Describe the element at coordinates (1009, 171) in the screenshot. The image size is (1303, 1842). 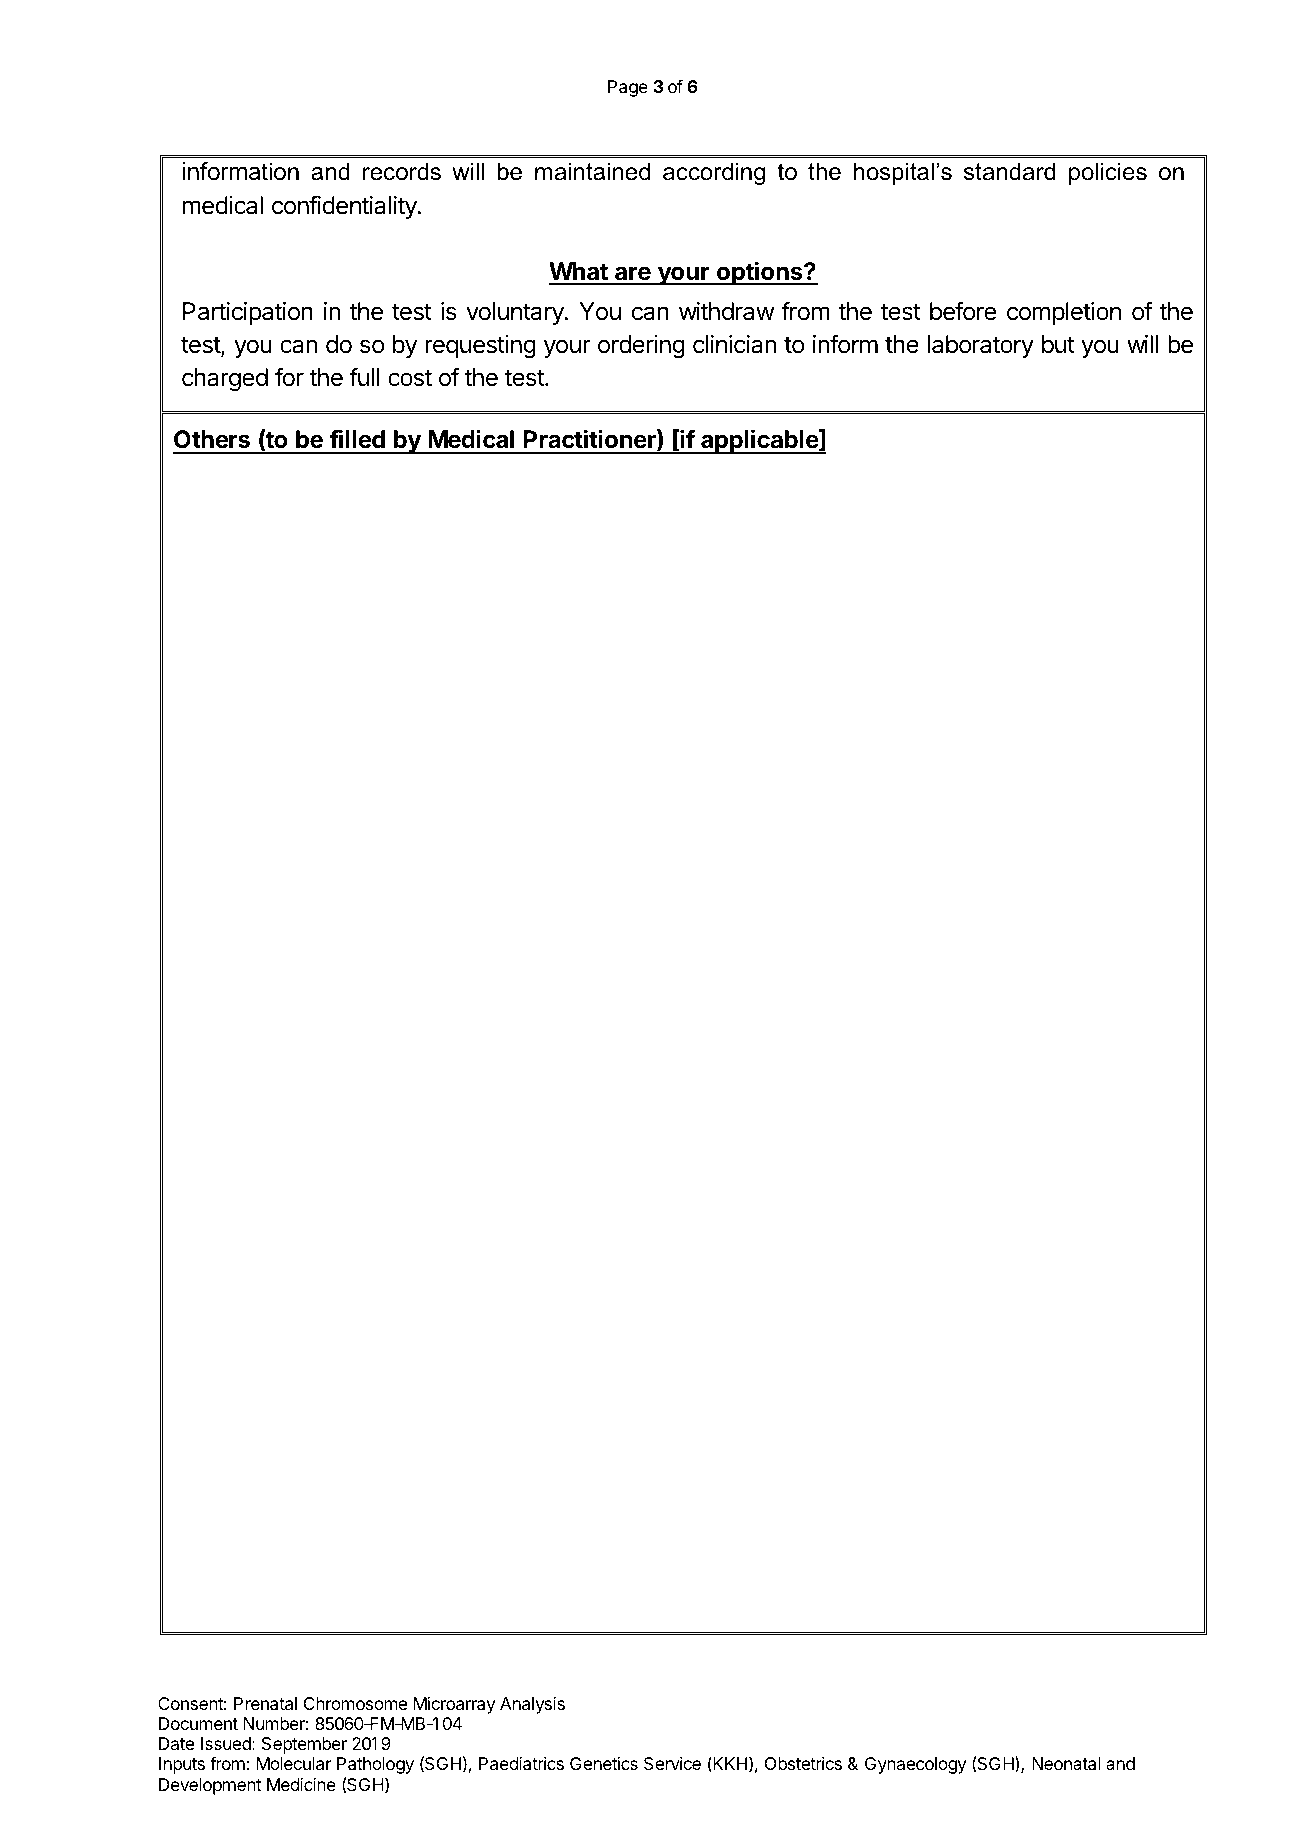
I see `standard` at that location.
